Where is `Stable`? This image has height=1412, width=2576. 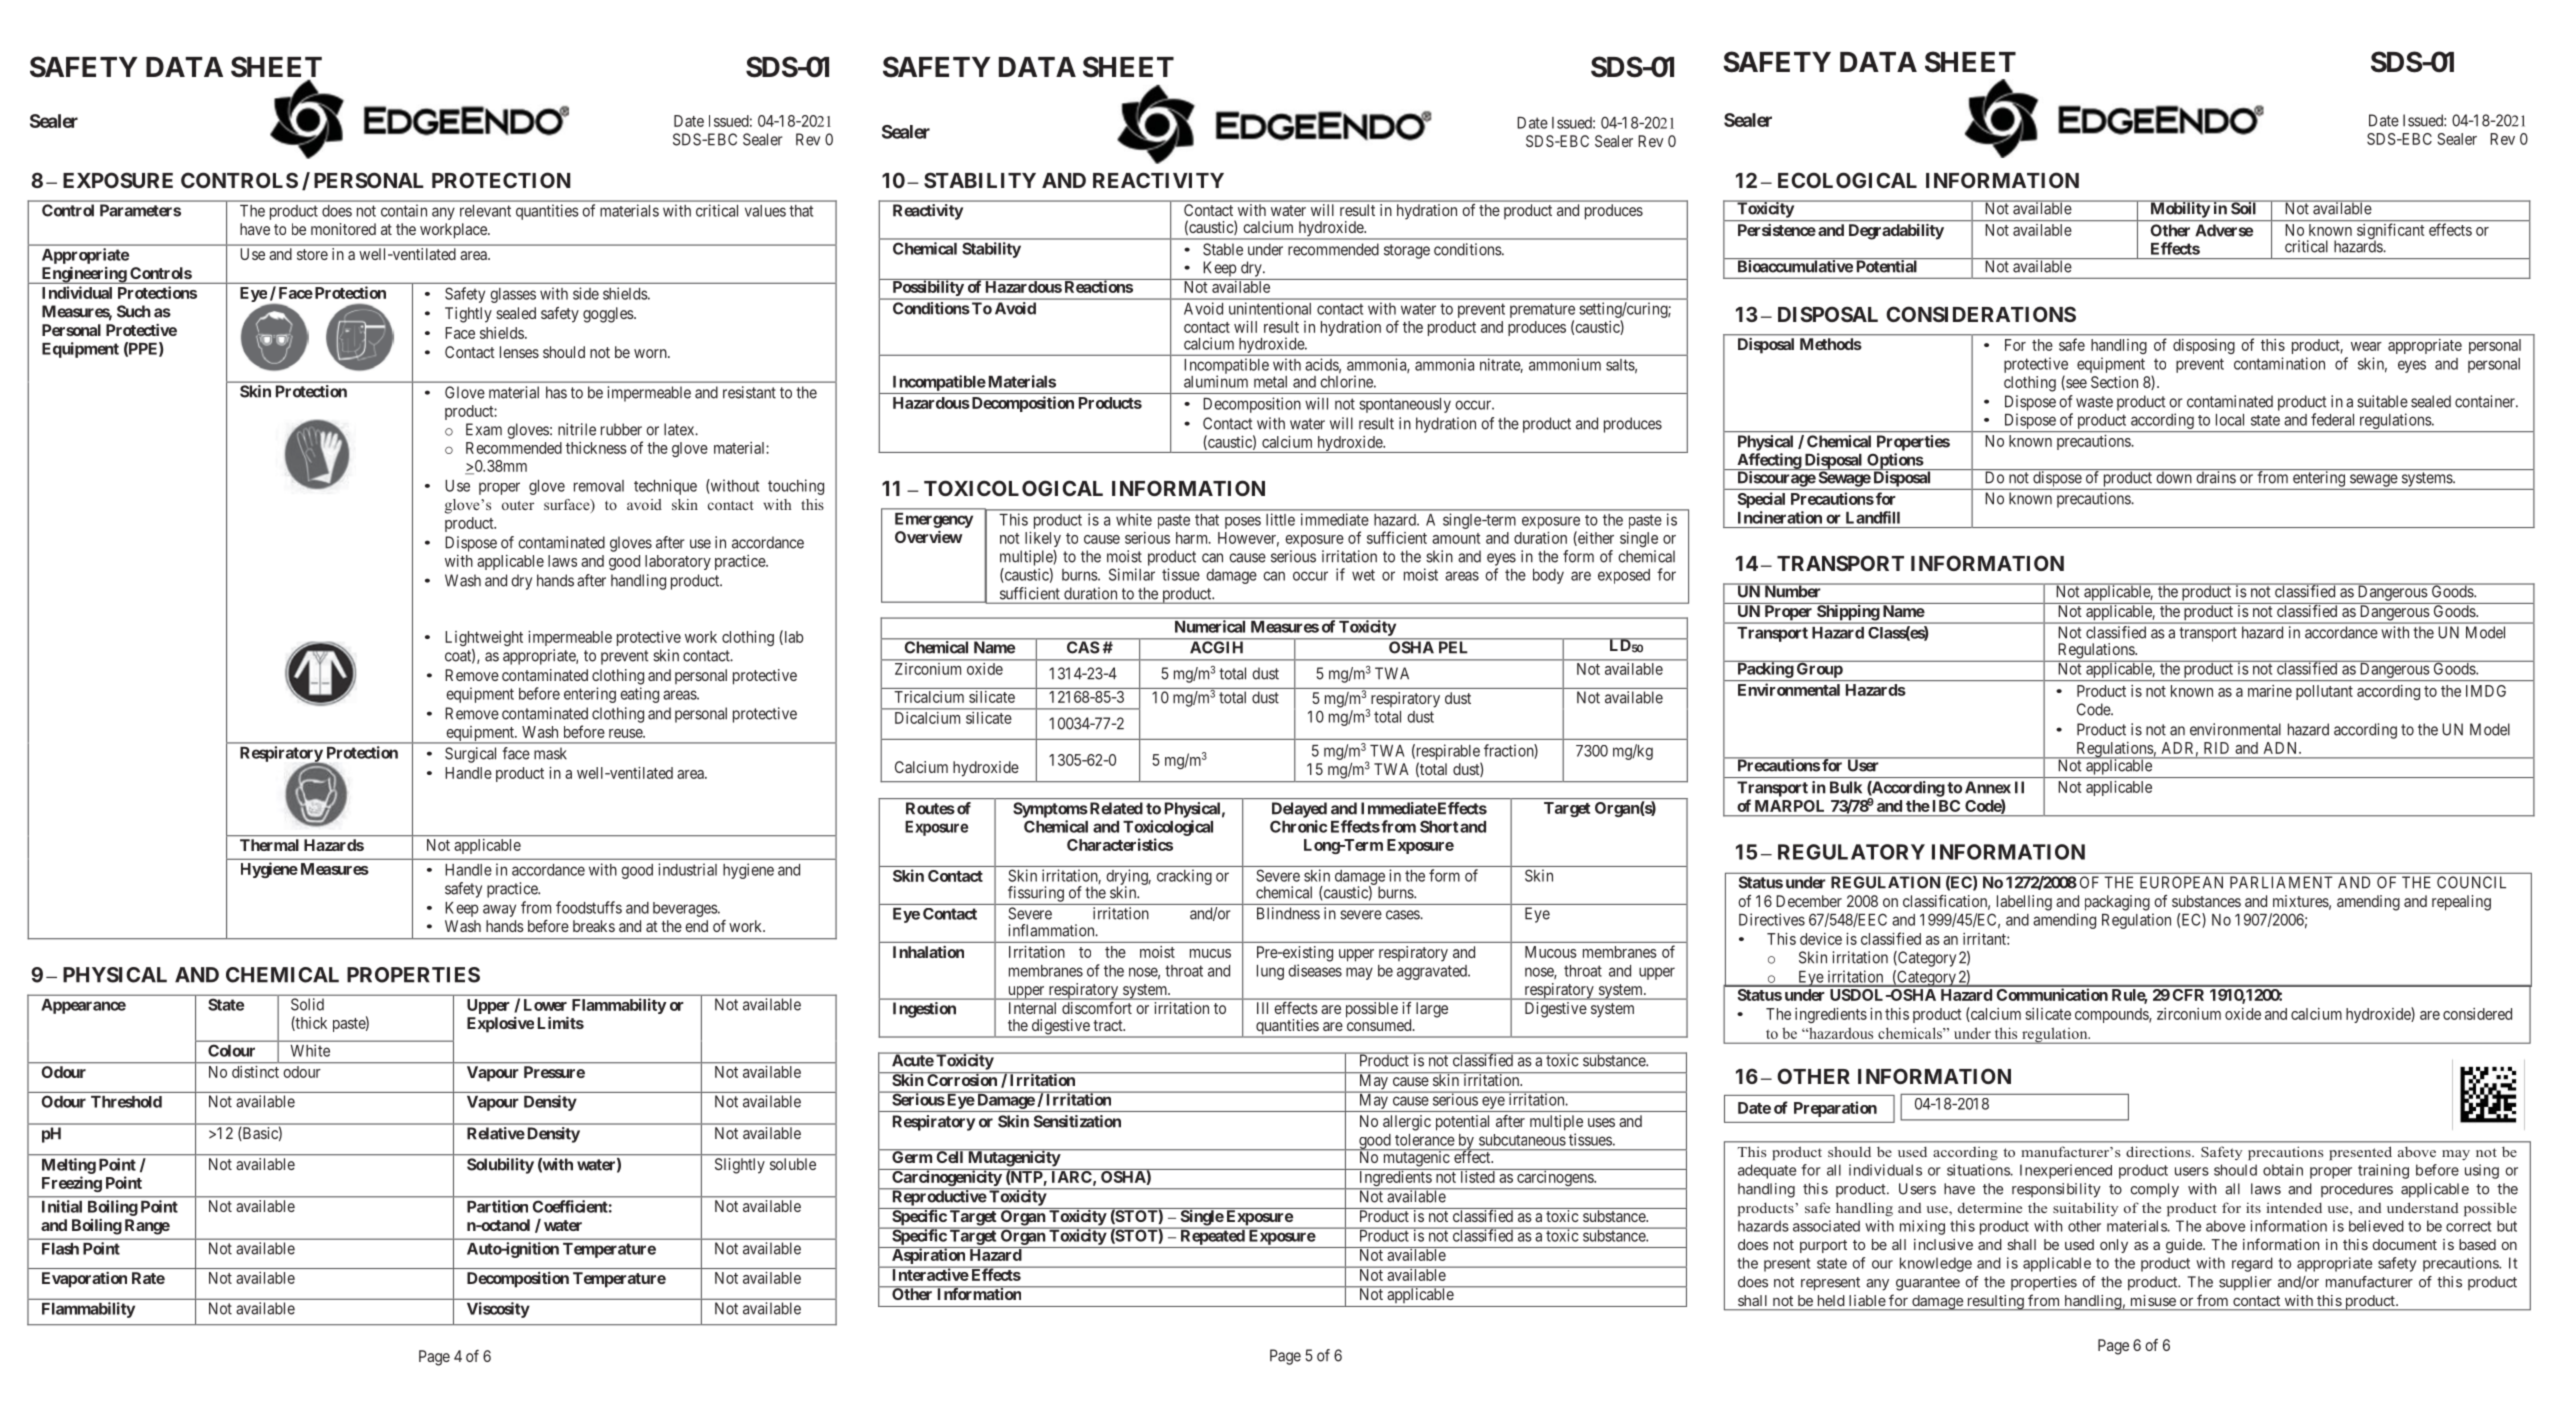
Stable is located at coordinates (1223, 249).
